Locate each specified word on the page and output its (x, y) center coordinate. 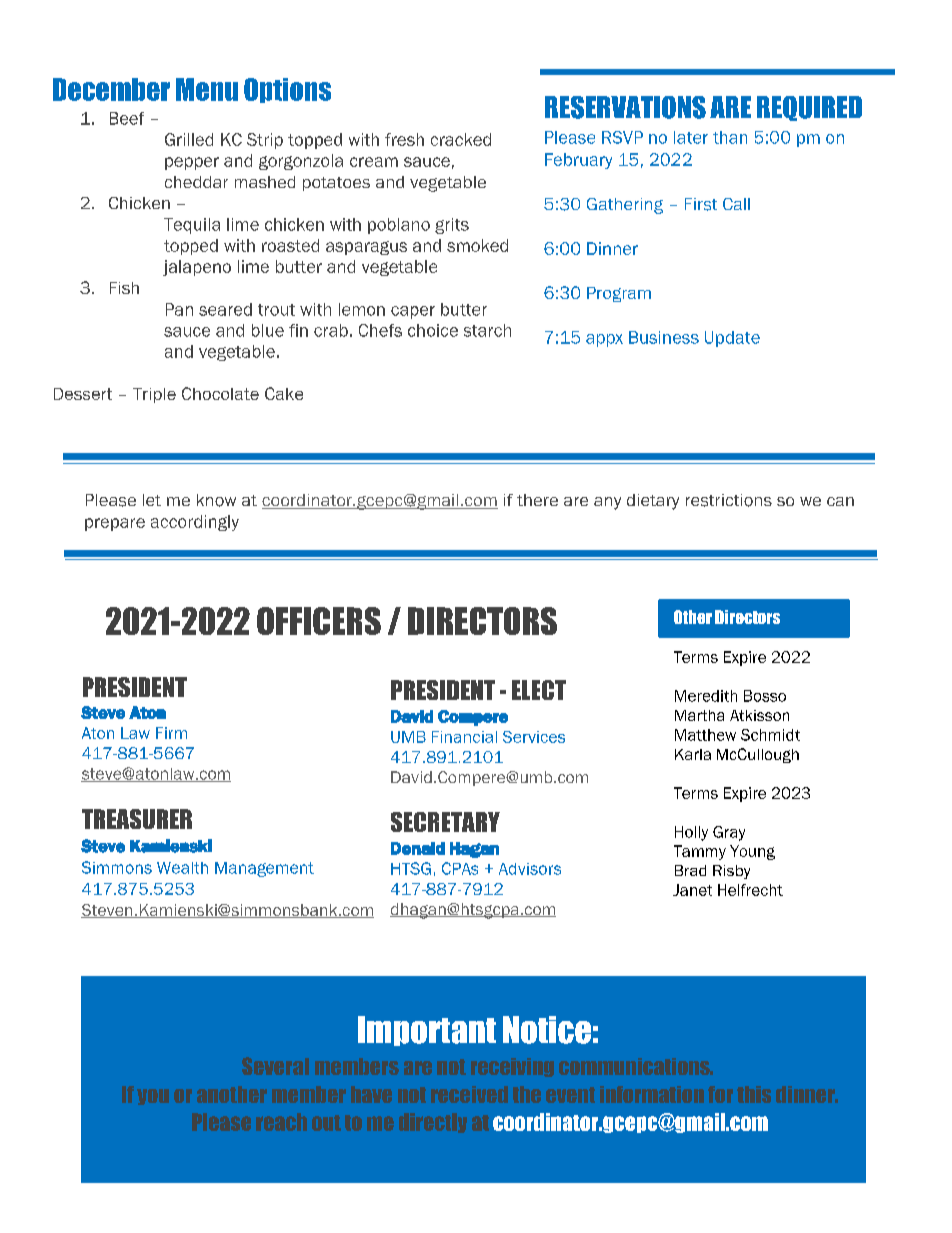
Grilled (189, 139)
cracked (461, 139)
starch (487, 330)
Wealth (182, 868)
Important (427, 1031)
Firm (171, 733)
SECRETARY (445, 822)
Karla (693, 754)
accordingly (195, 523)
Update (732, 339)
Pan (179, 309)
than (730, 137)
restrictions (729, 500)
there (537, 500)
